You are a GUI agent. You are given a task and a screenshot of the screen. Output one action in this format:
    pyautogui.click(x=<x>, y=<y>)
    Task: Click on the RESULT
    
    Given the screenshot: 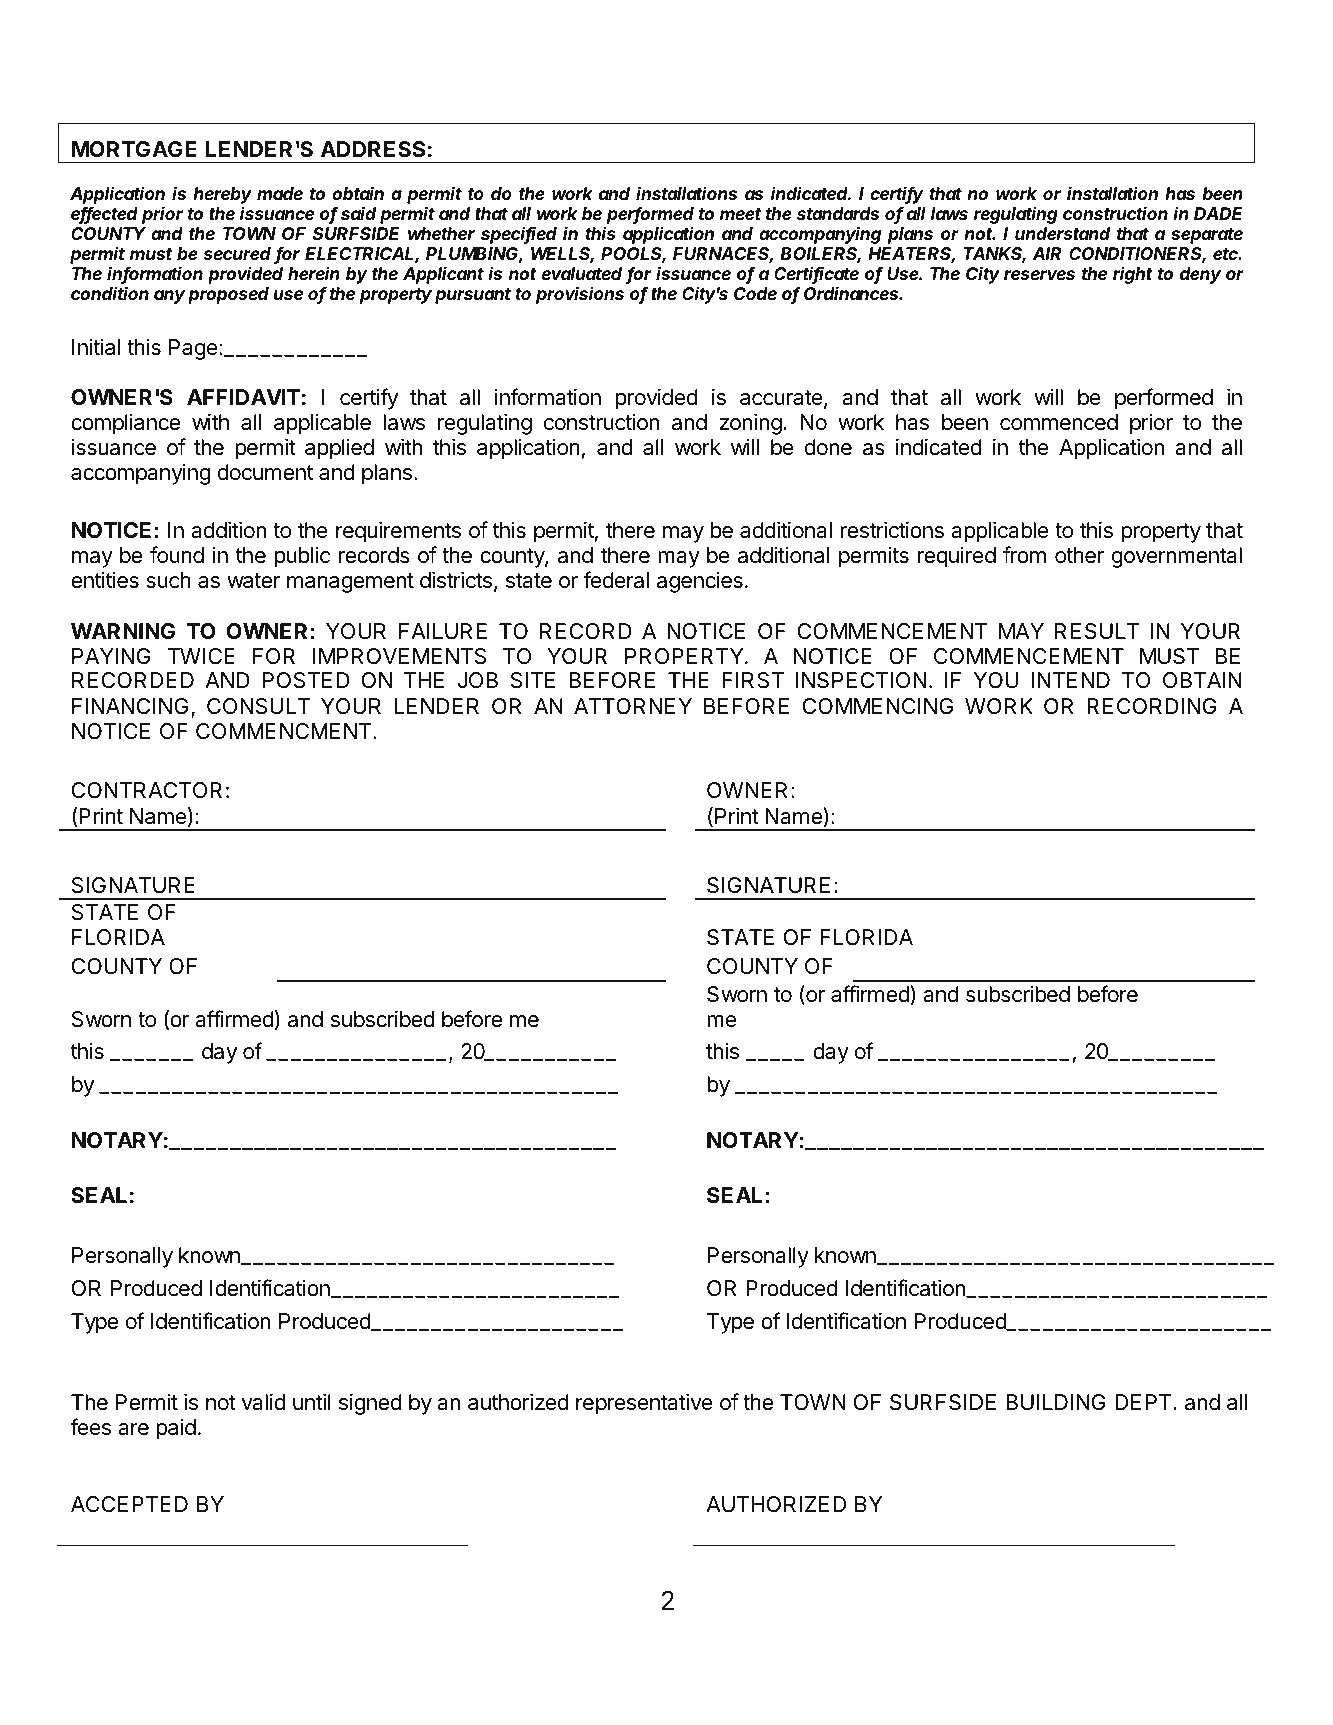 What is the action you would take?
    pyautogui.click(x=1097, y=631)
